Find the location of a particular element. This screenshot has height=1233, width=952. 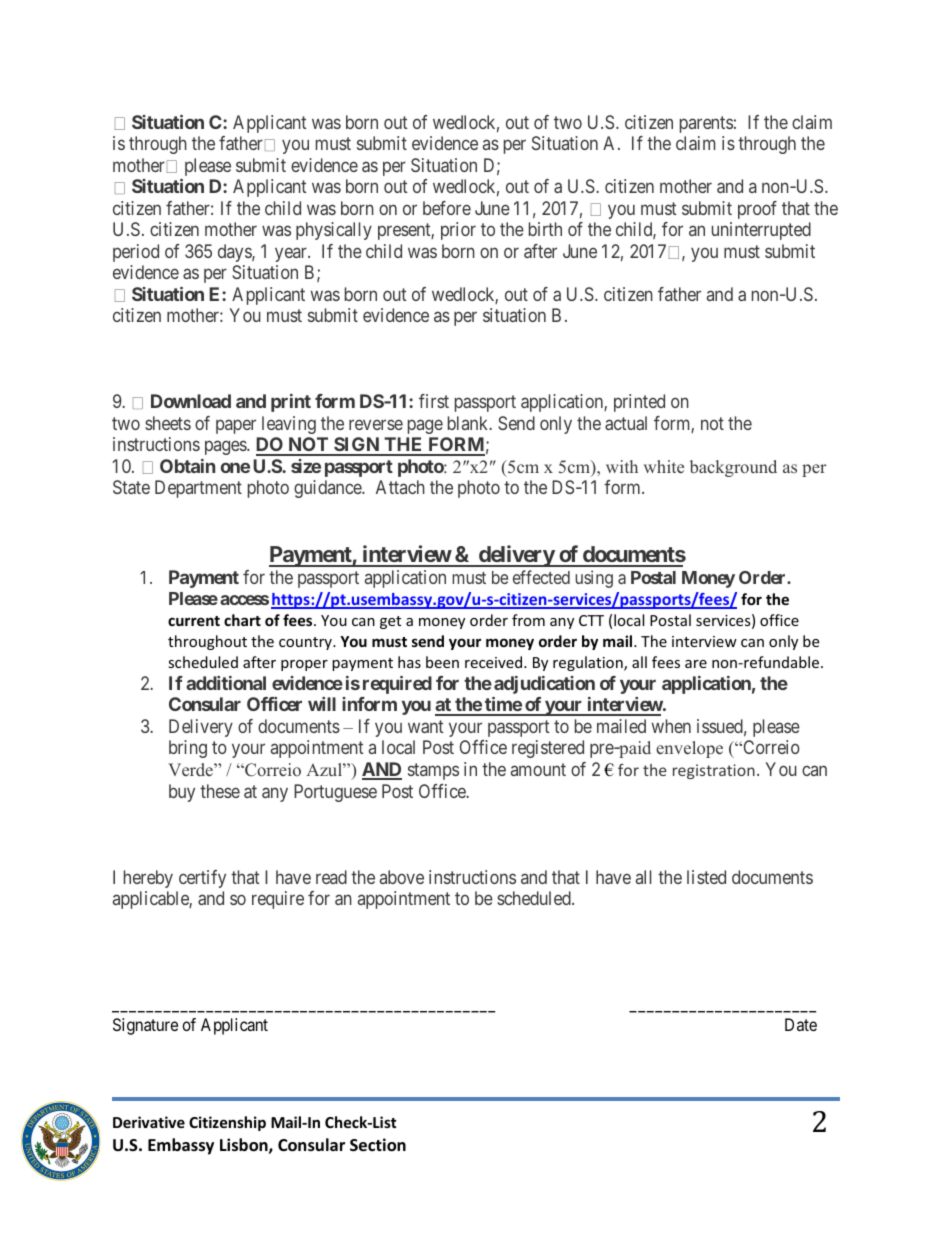

Date is located at coordinates (801, 1024).
